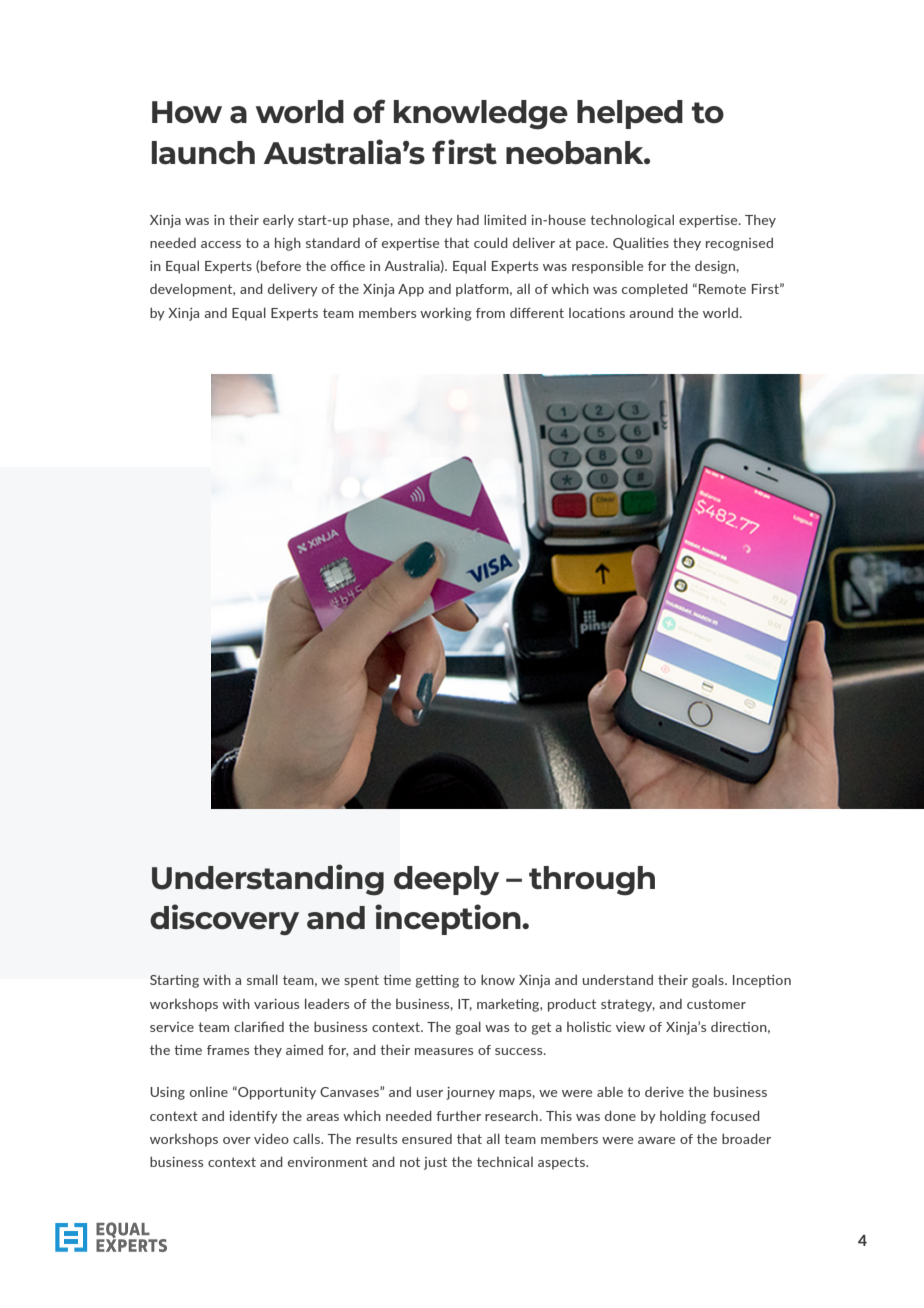 This screenshot has height=1308, width=924. What do you see at coordinates (651, 313) in the screenshot?
I see `around` at bounding box center [651, 313].
